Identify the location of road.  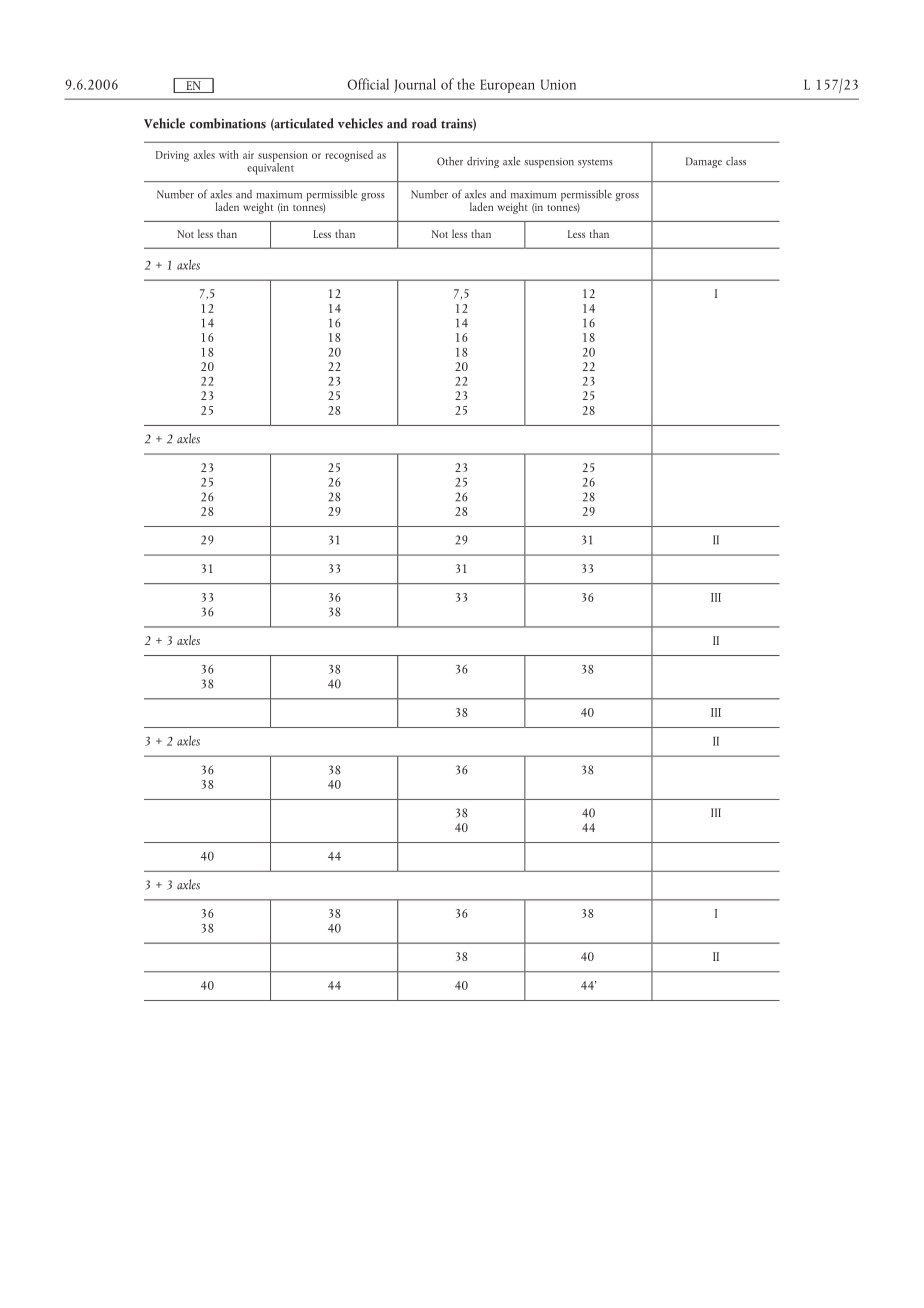
(424, 123).
